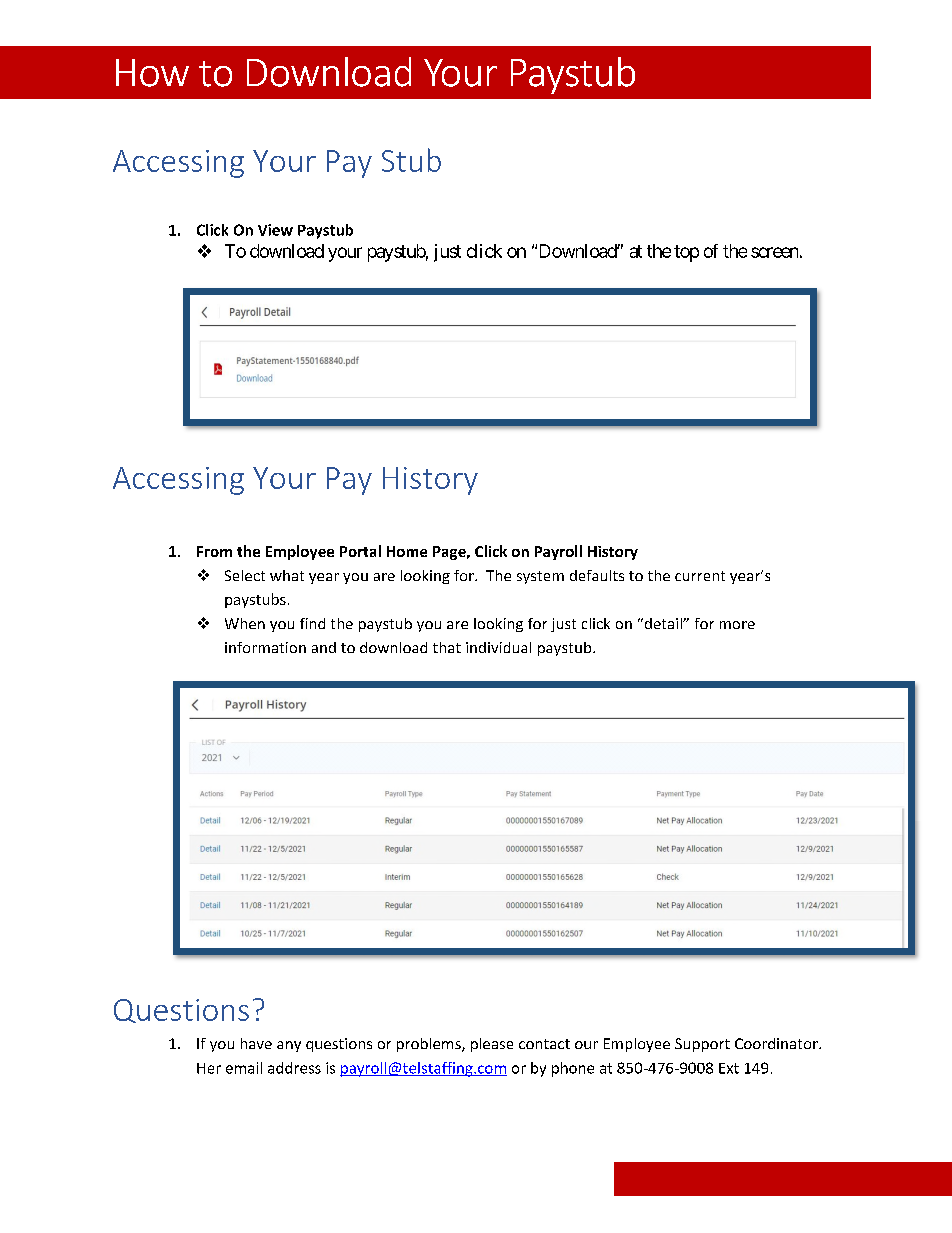 The width and height of the screenshot is (952, 1233). Describe the element at coordinates (737, 625) in the screenshot. I see `more` at that location.
